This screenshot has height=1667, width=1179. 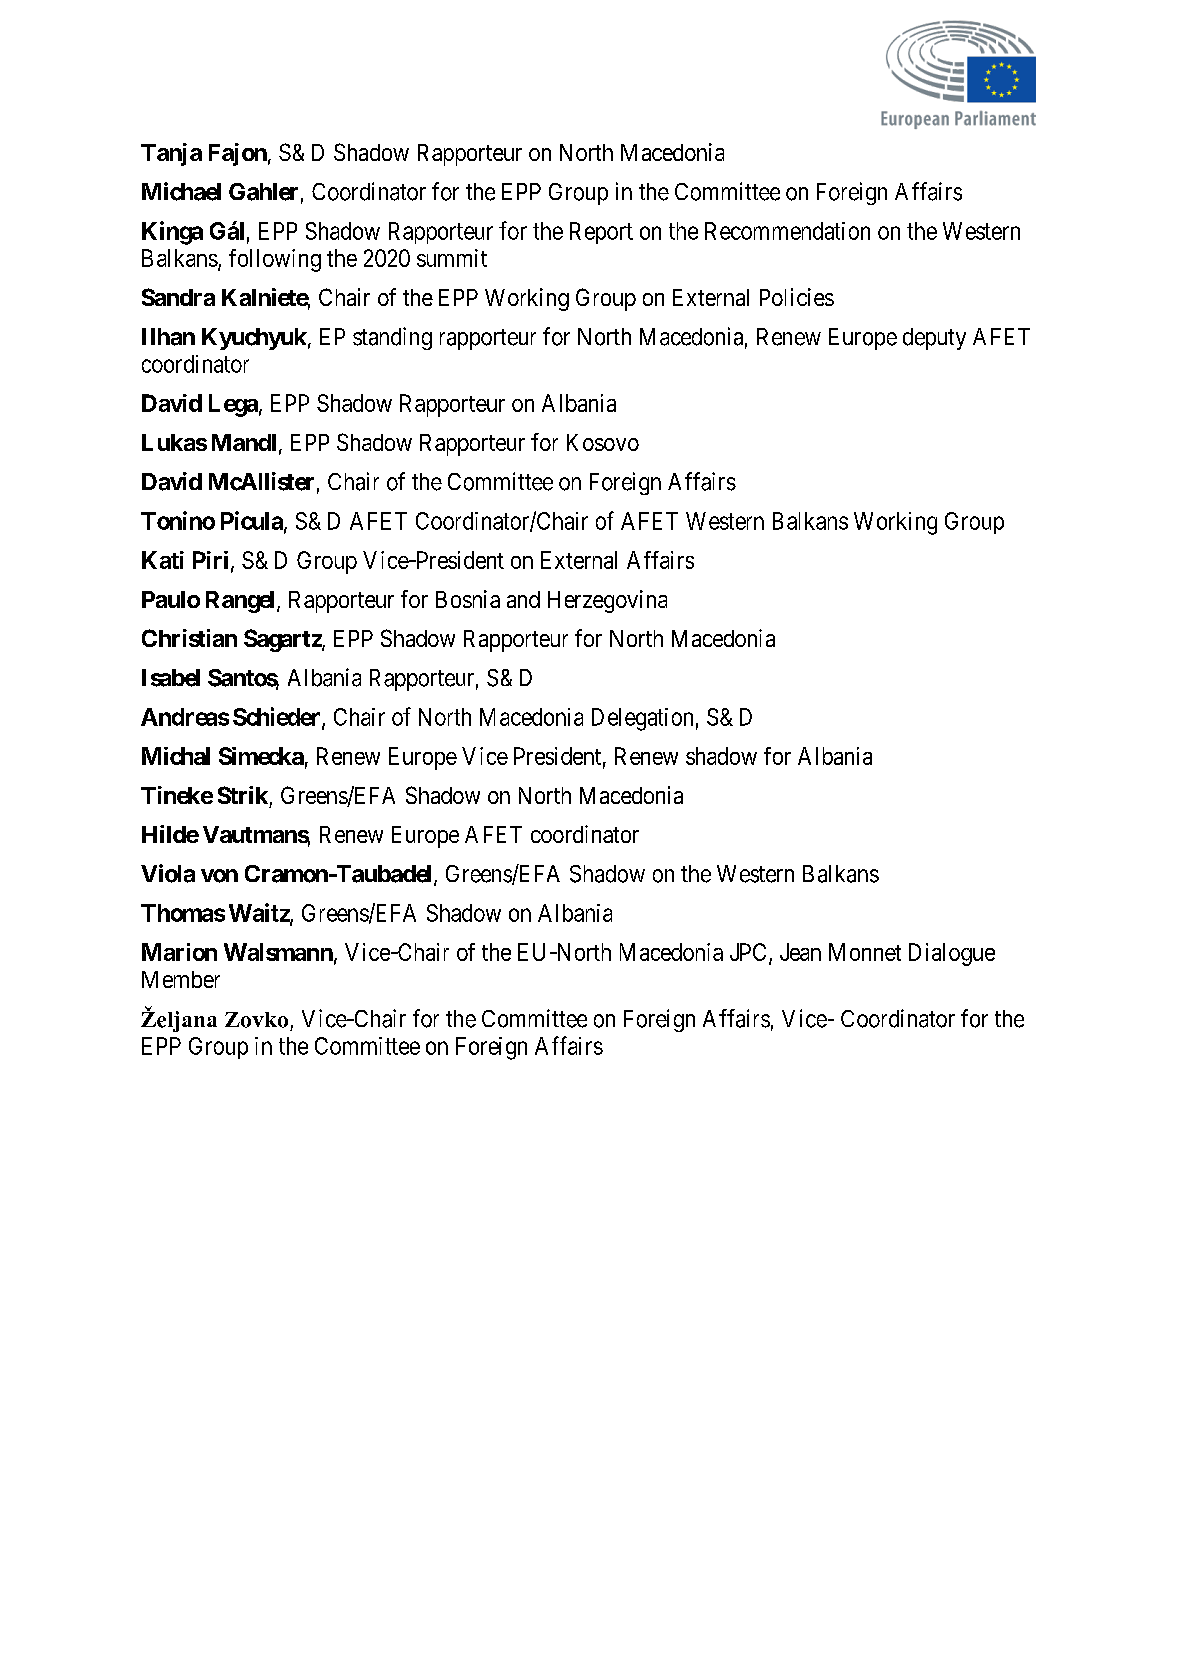 What do you see at coordinates (219, 876) in the screenshot?
I see `von` at bounding box center [219, 876].
